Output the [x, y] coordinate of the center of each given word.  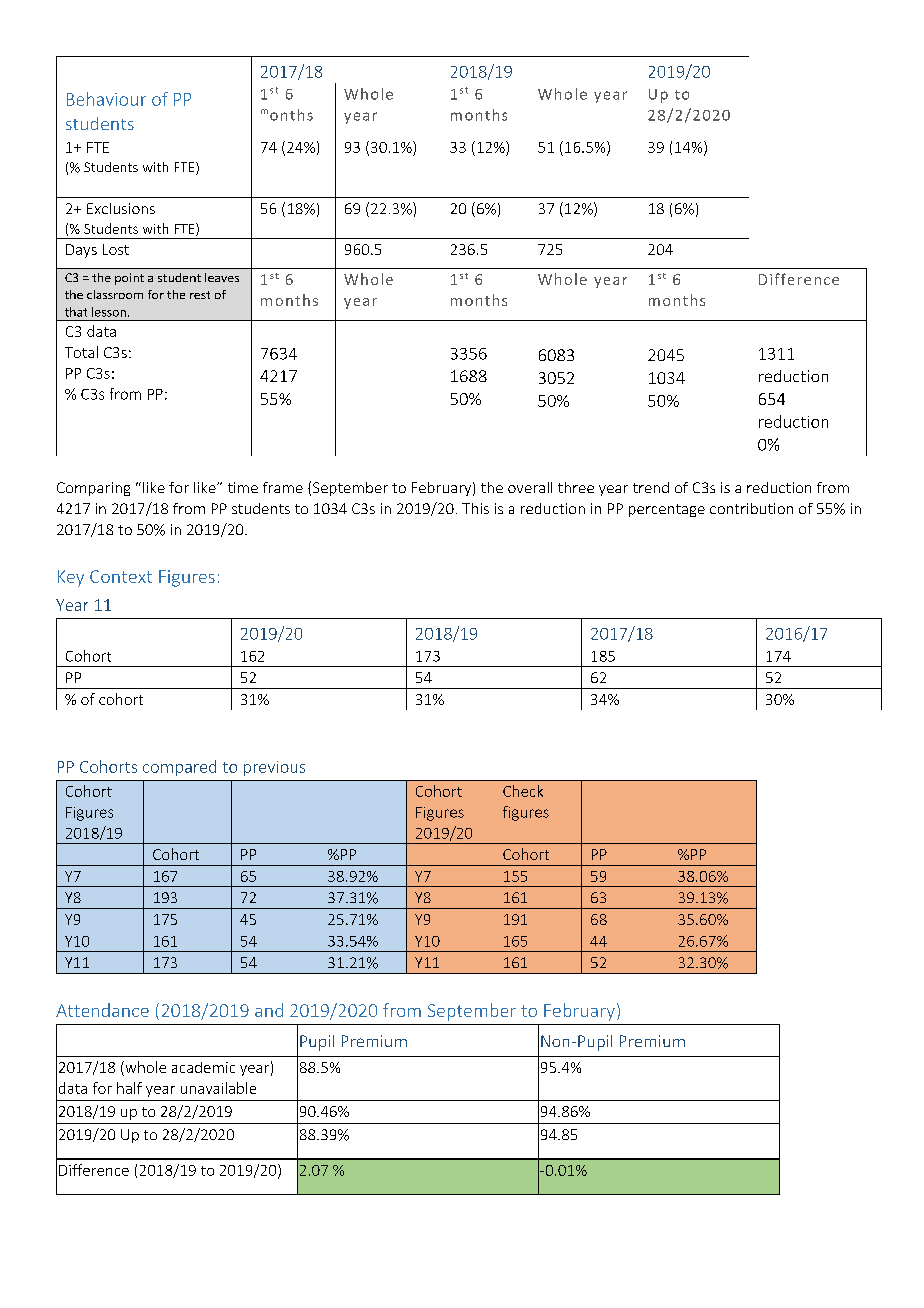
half [129, 1088]
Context [121, 576]
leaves [222, 277]
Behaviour [106, 99]
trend [651, 487]
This [475, 508]
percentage [667, 510]
